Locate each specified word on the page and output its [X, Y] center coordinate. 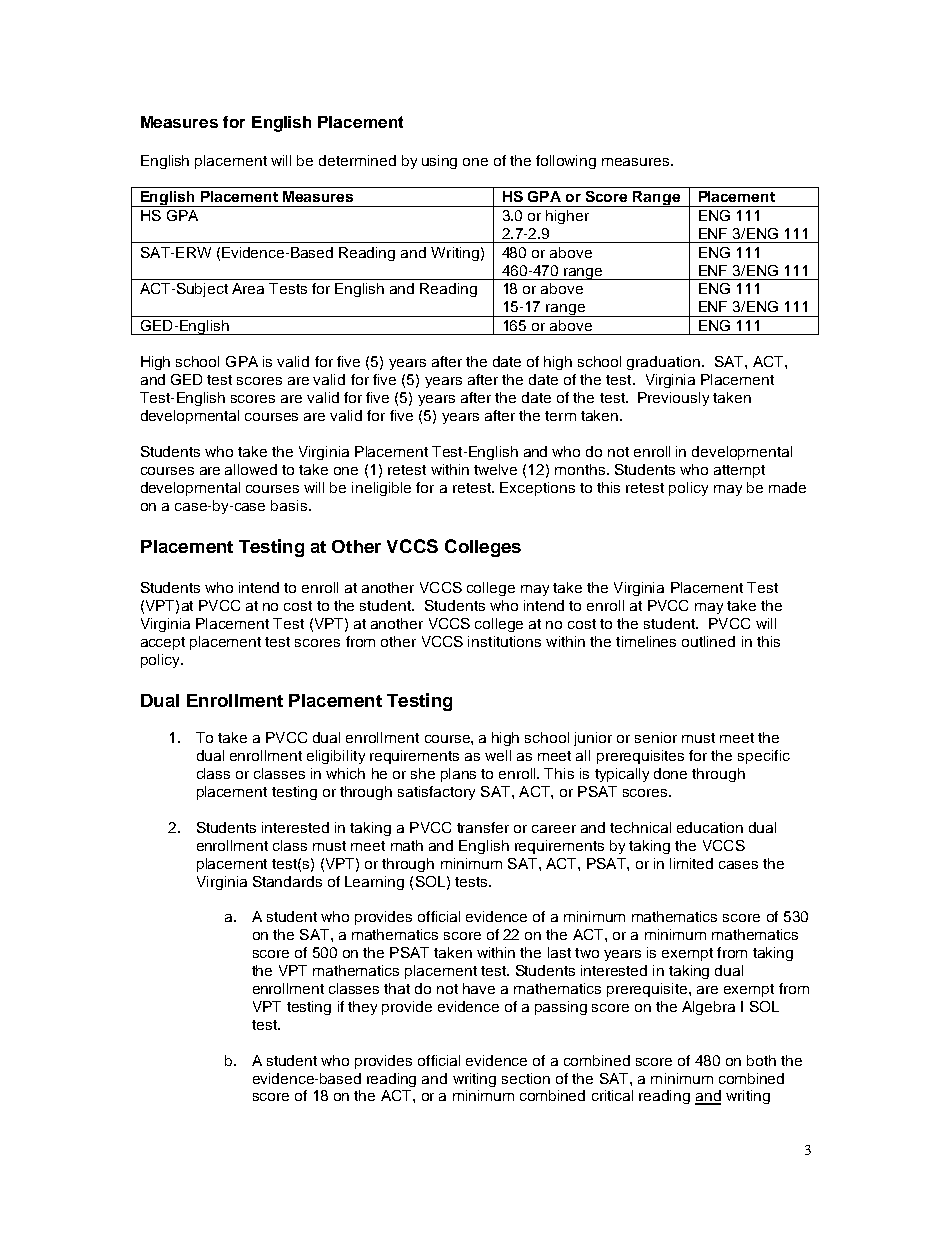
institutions [504, 641]
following [566, 162]
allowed [251, 469]
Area [248, 288]
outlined [708, 641]
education [710, 827]
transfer [483, 827]
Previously [673, 399]
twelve [495, 469]
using [439, 162]
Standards [287, 881]
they [362, 1008]
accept [163, 643]
